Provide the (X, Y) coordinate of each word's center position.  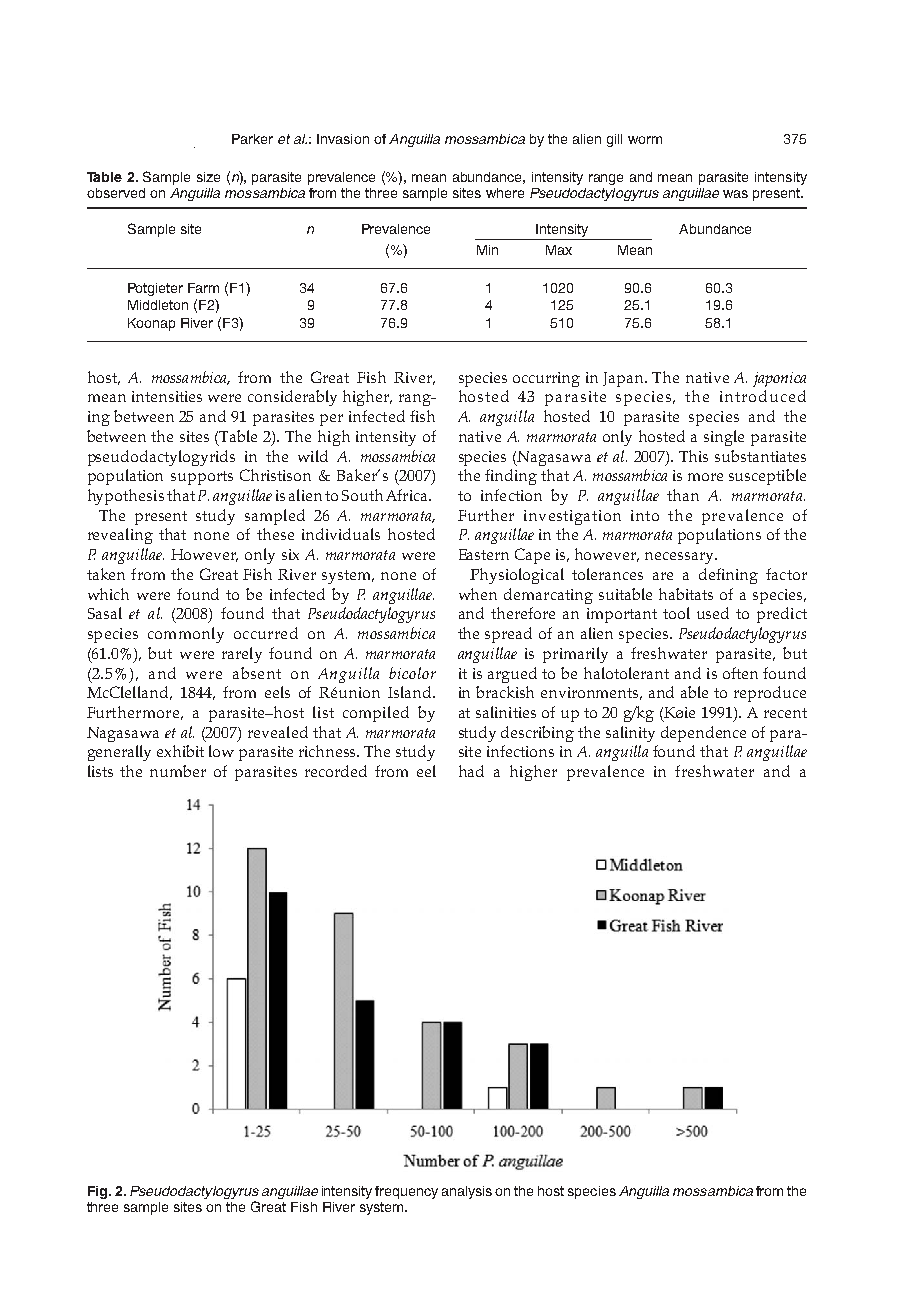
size (208, 177)
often (740, 673)
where (505, 193)
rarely (242, 655)
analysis (467, 1192)
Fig (99, 1192)
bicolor (412, 673)
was (735, 194)
